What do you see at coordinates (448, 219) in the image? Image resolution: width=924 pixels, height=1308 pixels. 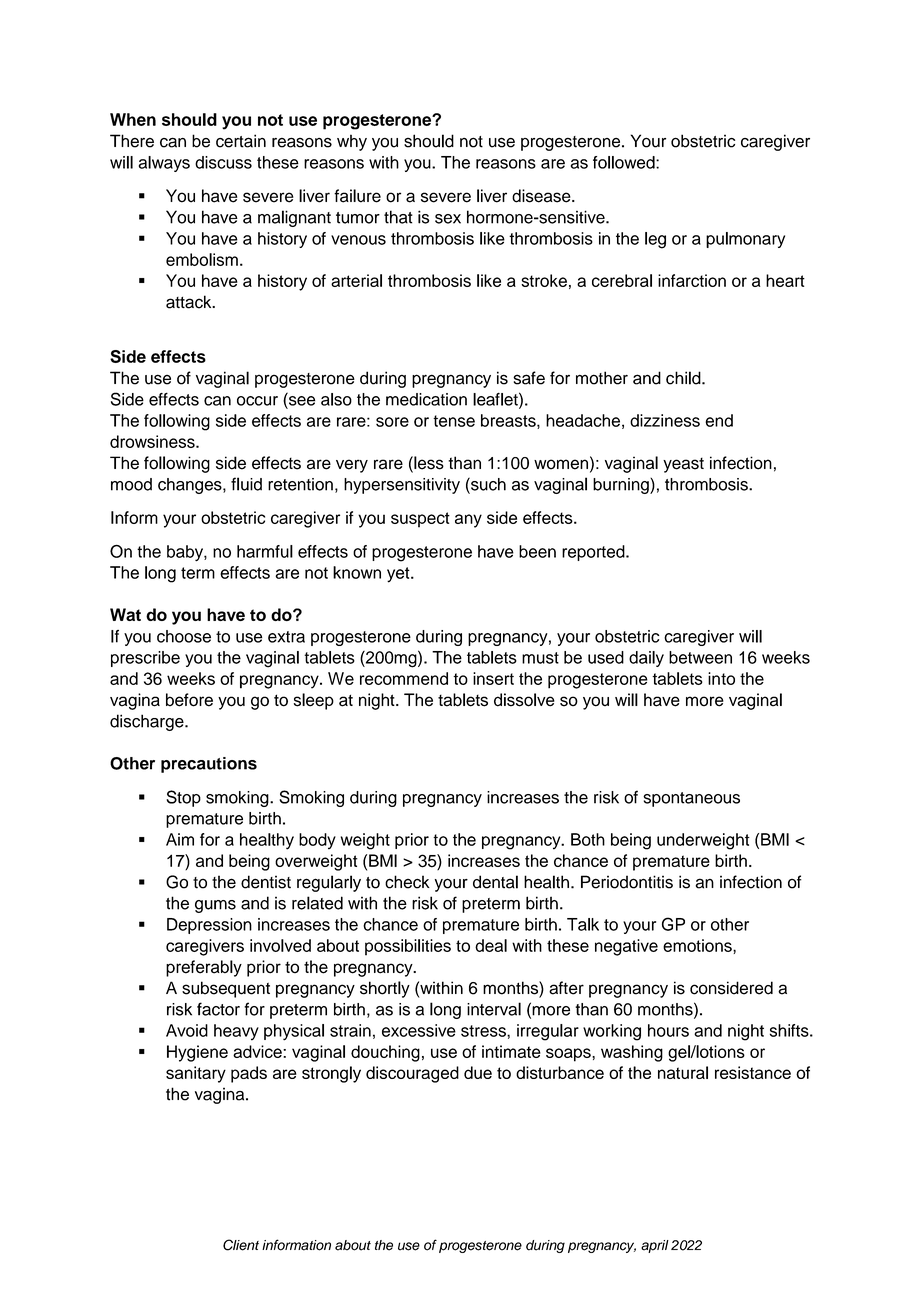 I see `sex` at bounding box center [448, 219].
